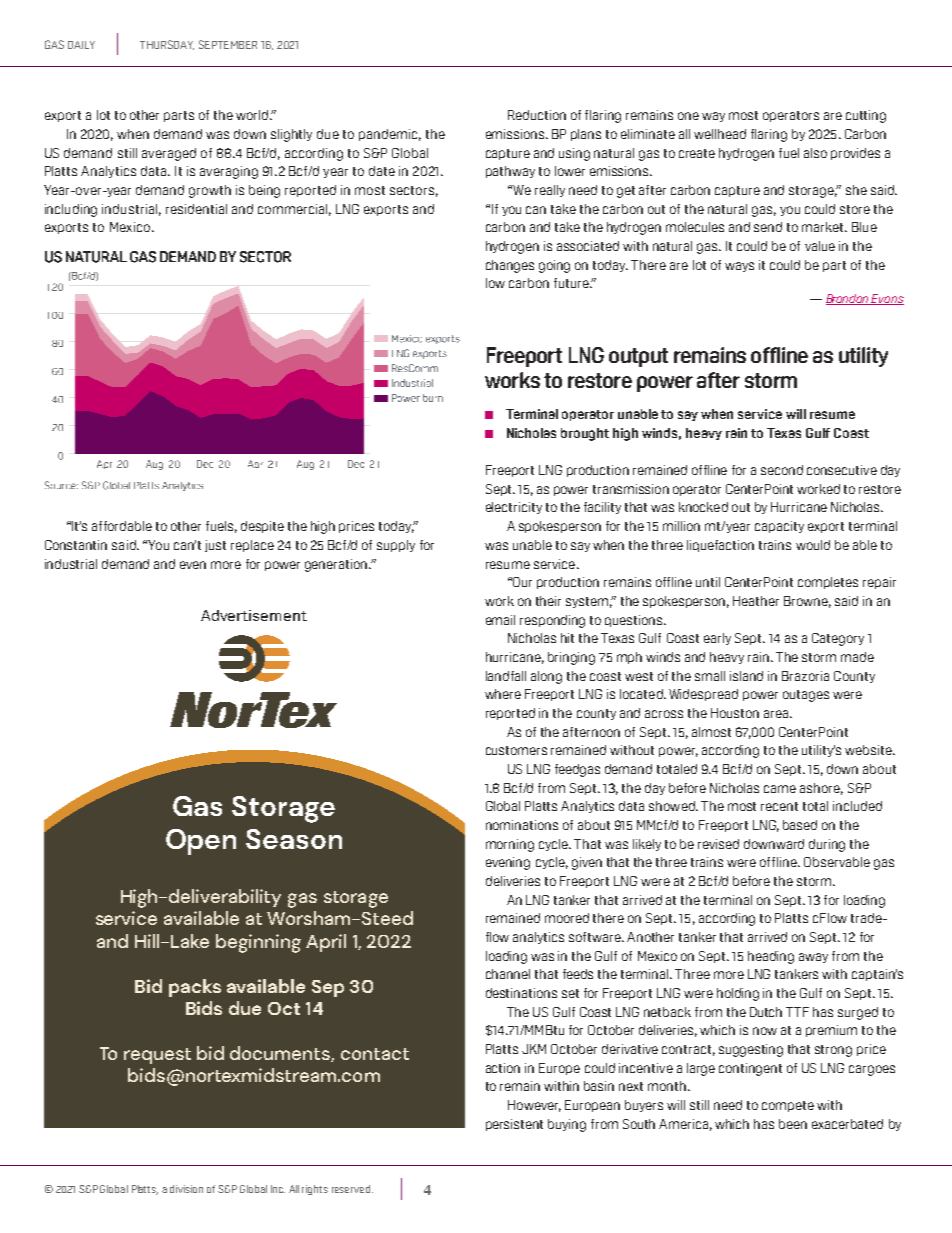 The height and width of the image is (1233, 952). What do you see at coordinates (866, 116) in the image?
I see `cutting` at bounding box center [866, 116].
